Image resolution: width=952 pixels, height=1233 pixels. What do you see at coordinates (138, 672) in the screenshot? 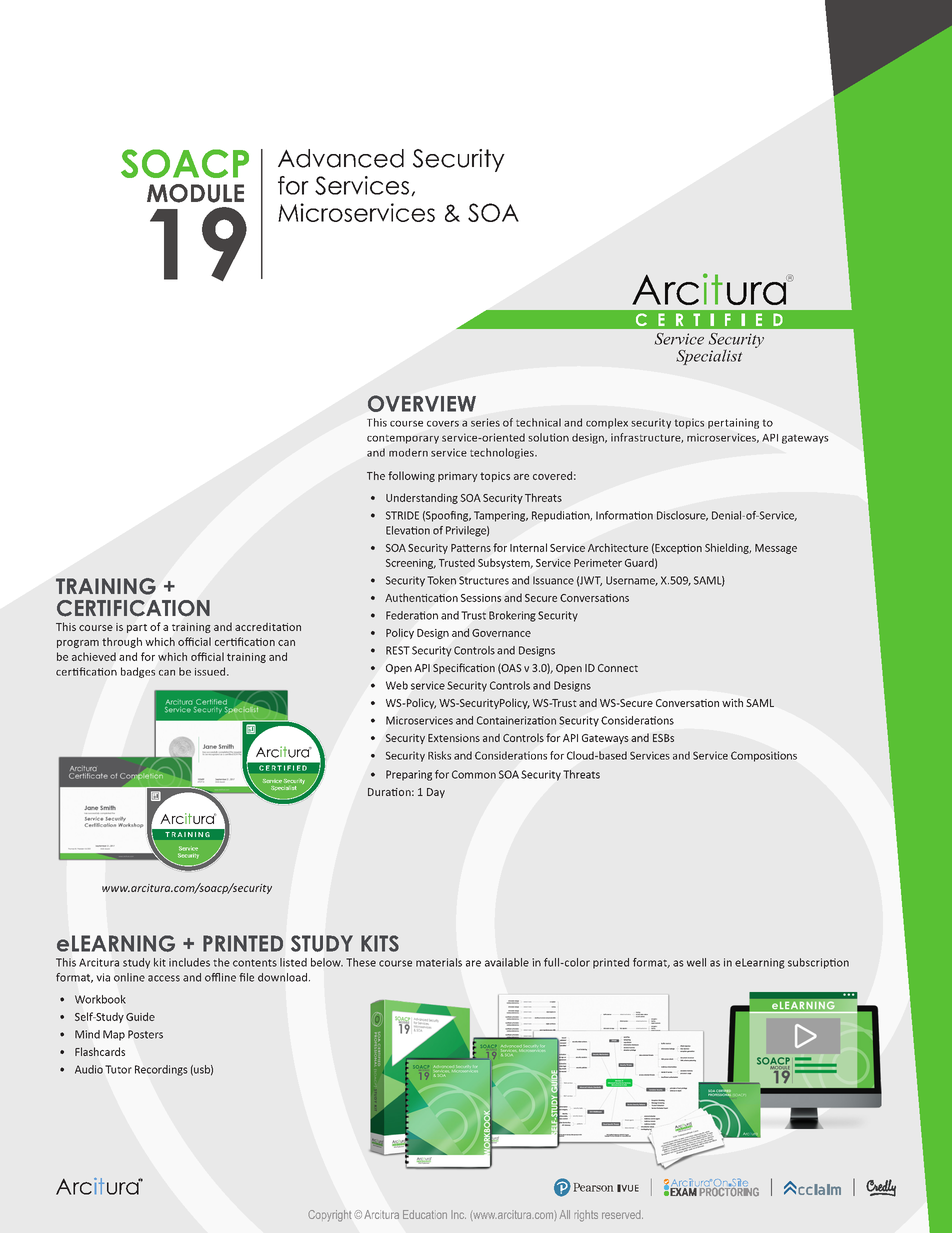
I see `badges` at bounding box center [138, 672].
